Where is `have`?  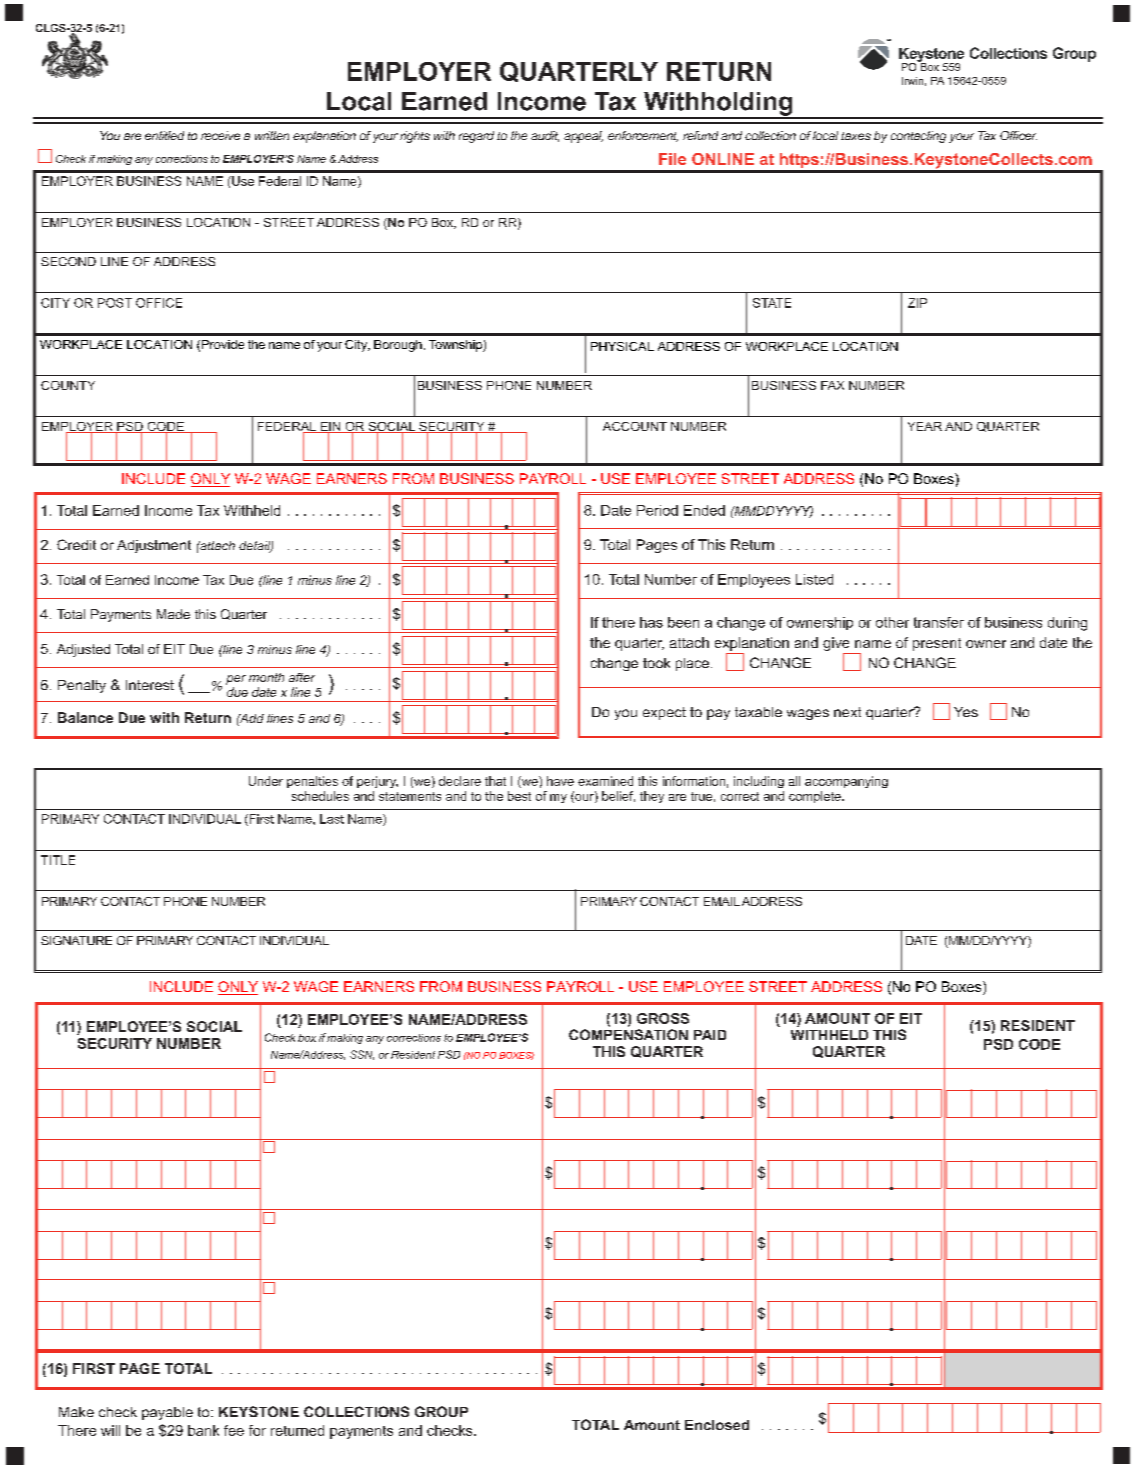 have is located at coordinates (560, 781).
